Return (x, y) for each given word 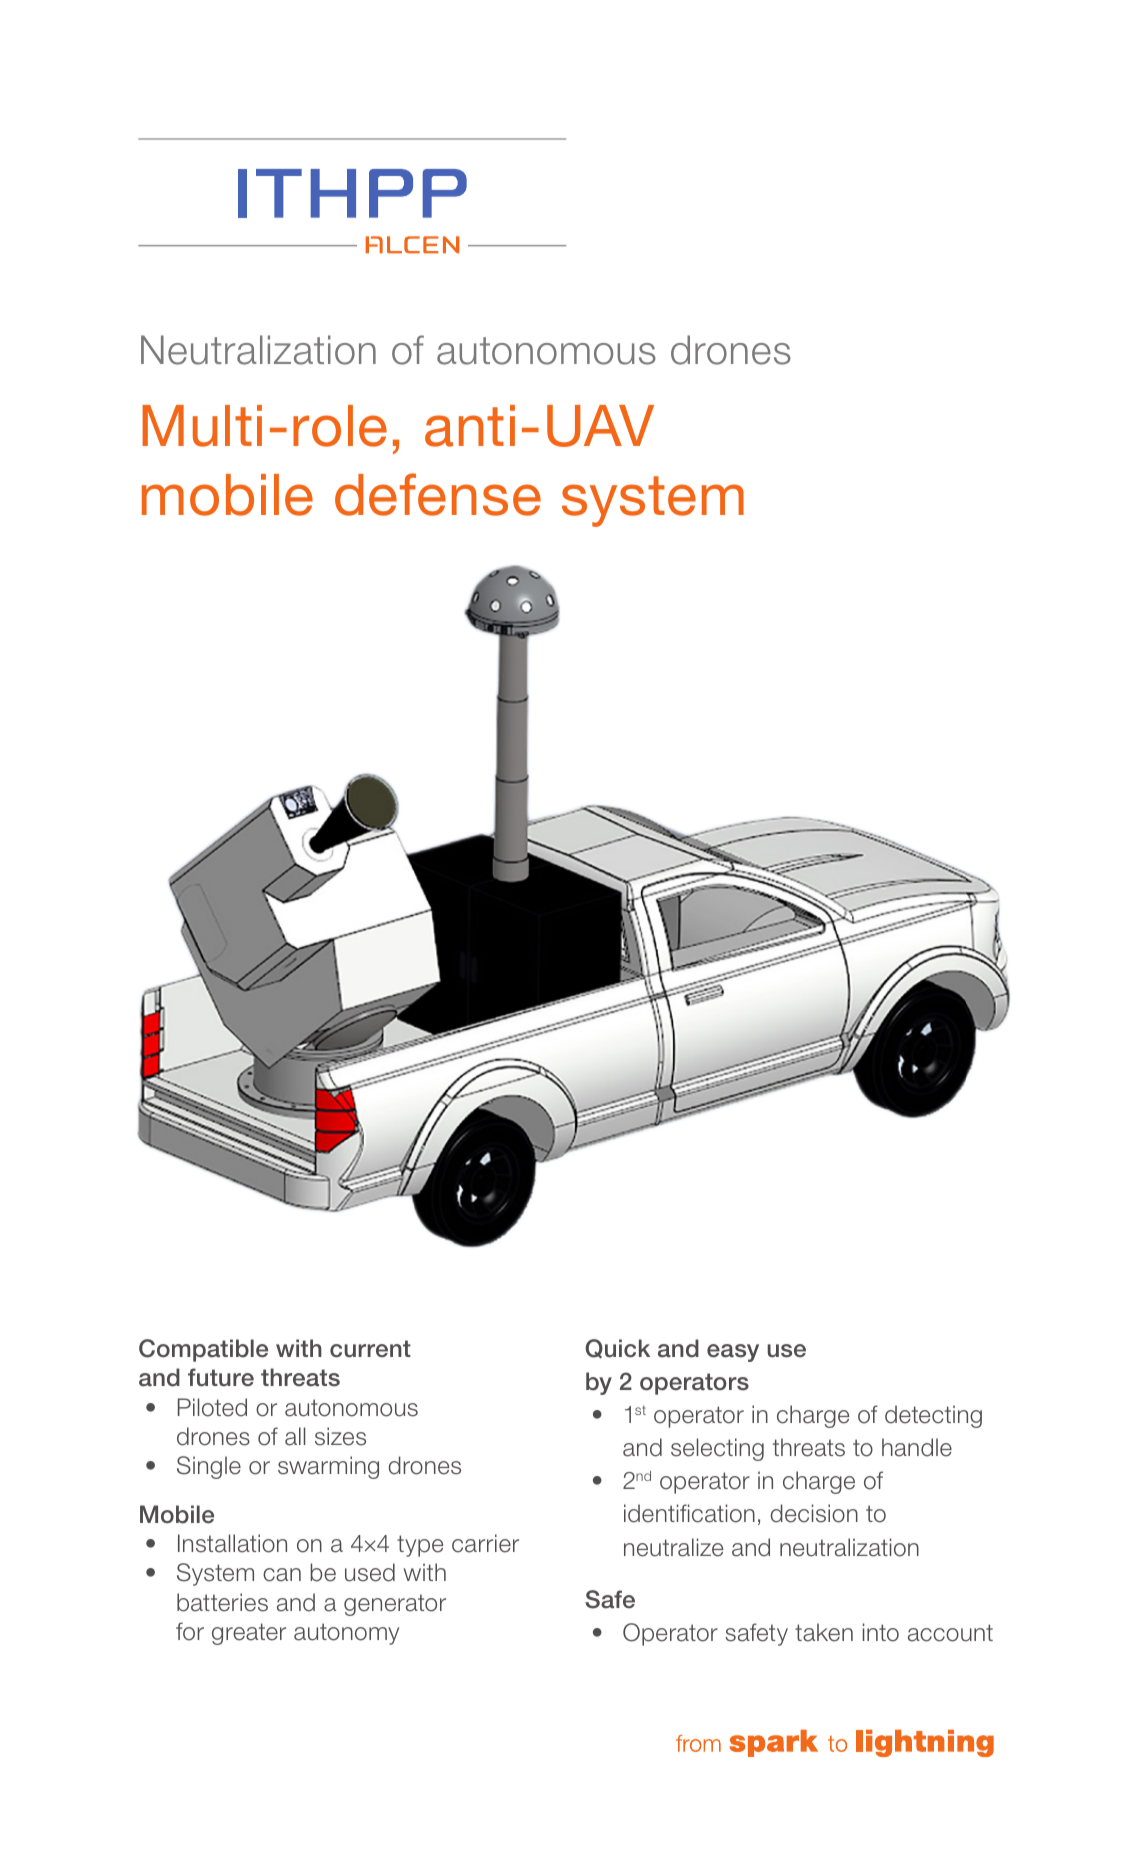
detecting (933, 1416)
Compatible (203, 1350)
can (282, 1575)
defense (438, 494)
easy (733, 1353)
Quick (617, 1349)
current (370, 1349)
